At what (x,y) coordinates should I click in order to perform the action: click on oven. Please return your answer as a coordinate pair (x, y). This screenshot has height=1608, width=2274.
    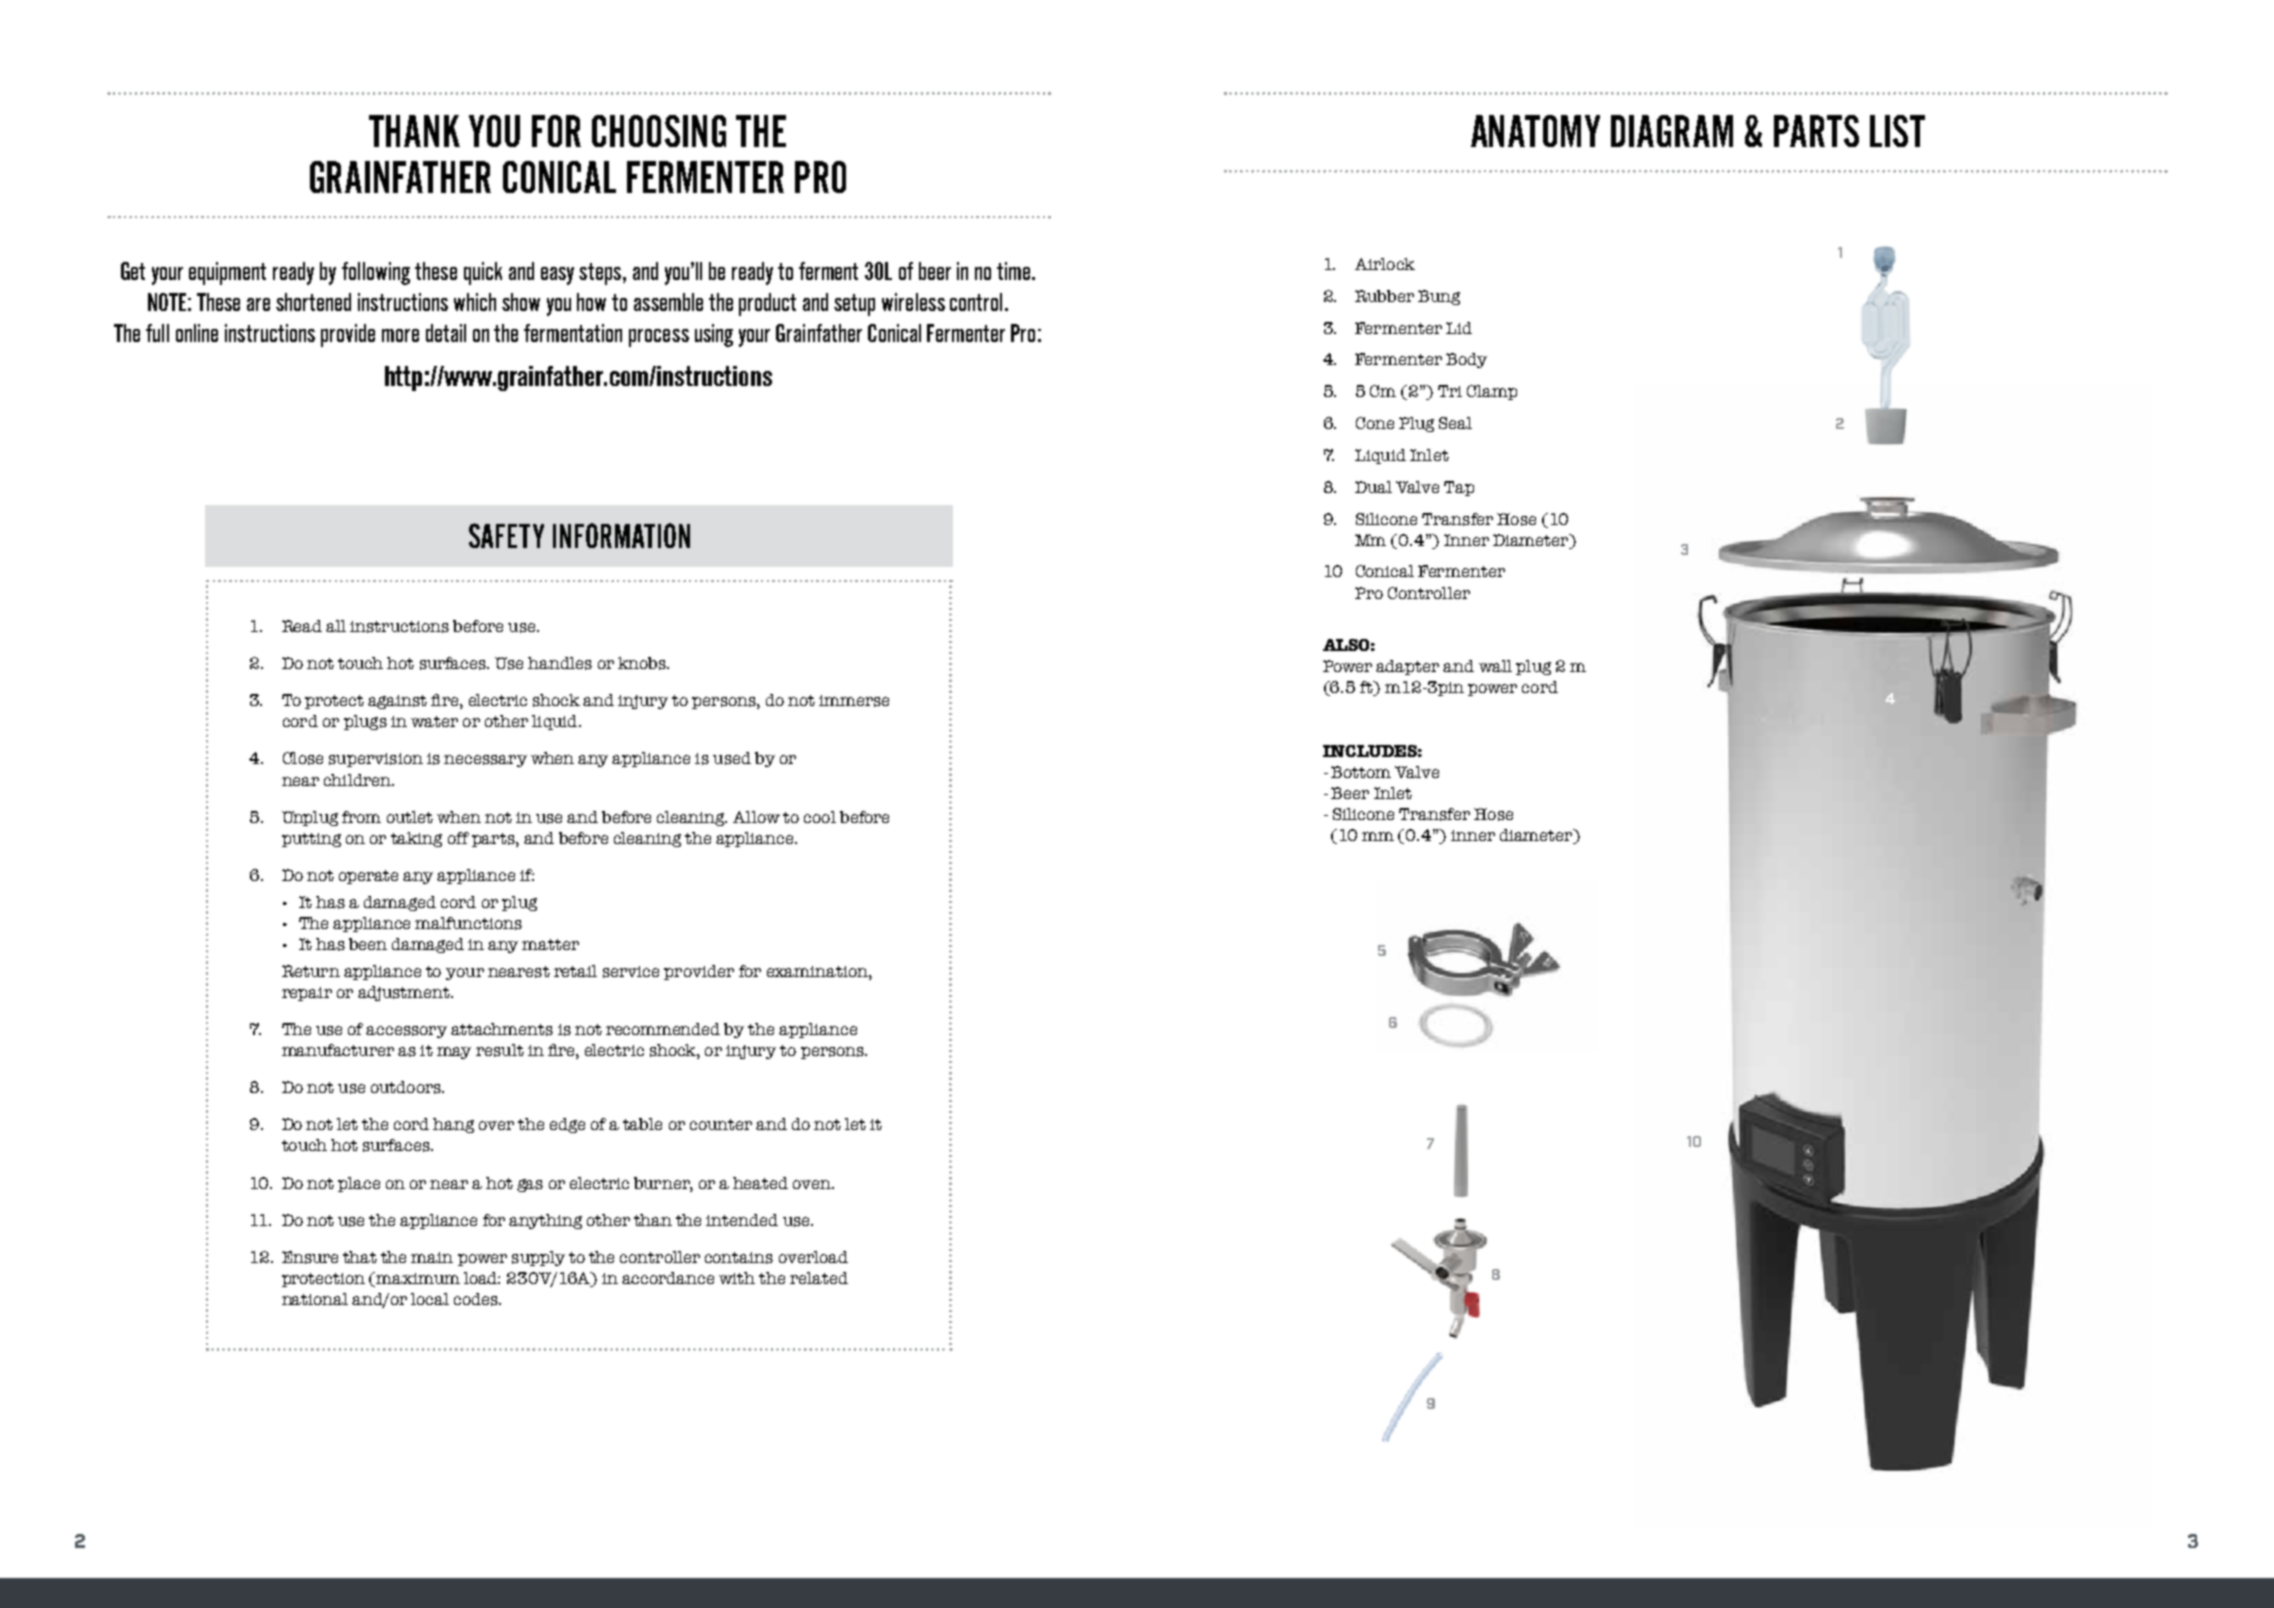
    Looking at the image, I should click on (813, 1184).
